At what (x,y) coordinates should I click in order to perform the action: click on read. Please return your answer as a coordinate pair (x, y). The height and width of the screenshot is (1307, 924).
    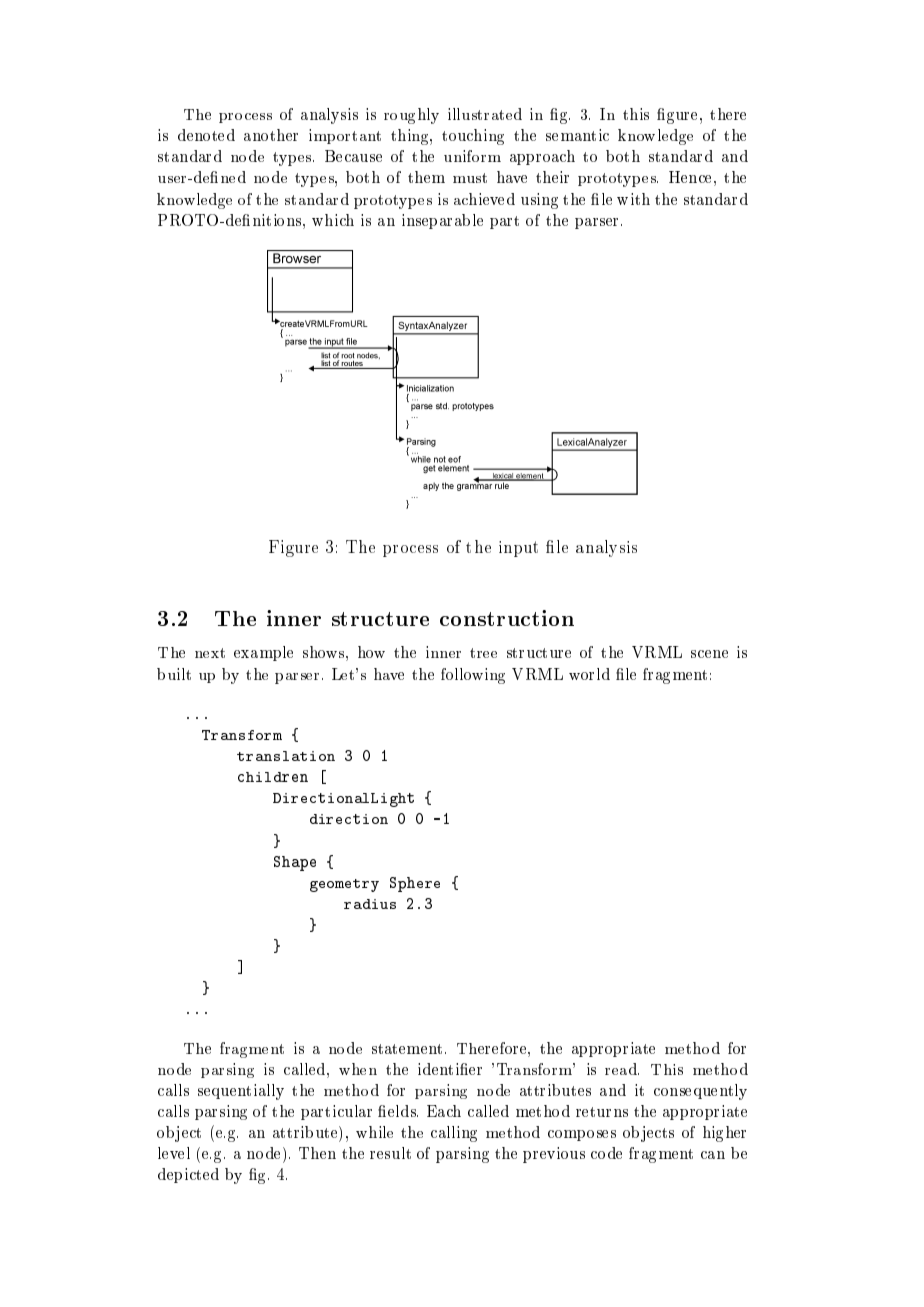
    Looking at the image, I should click on (622, 1069).
